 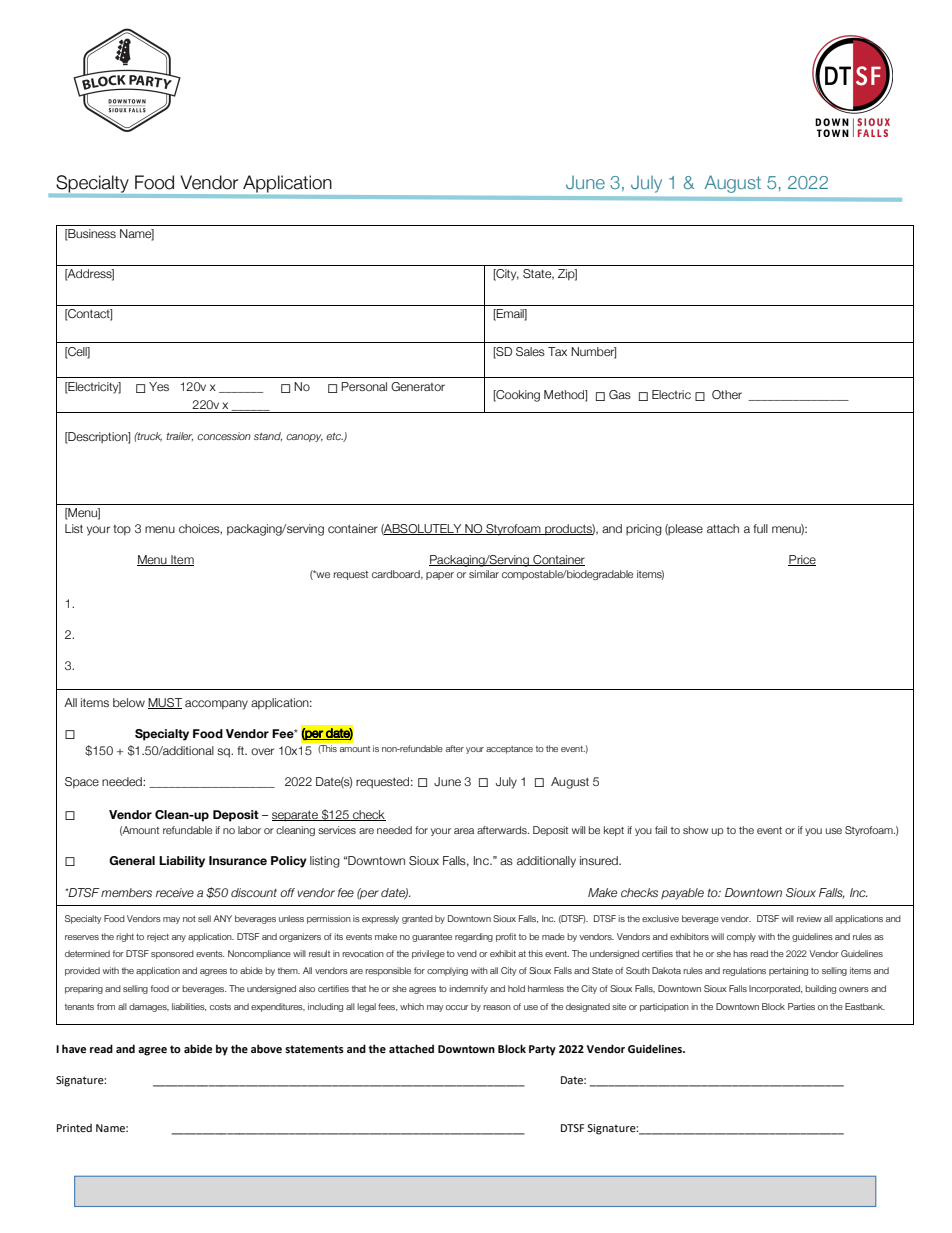 I want to click on Other, so click(x=727, y=394).
